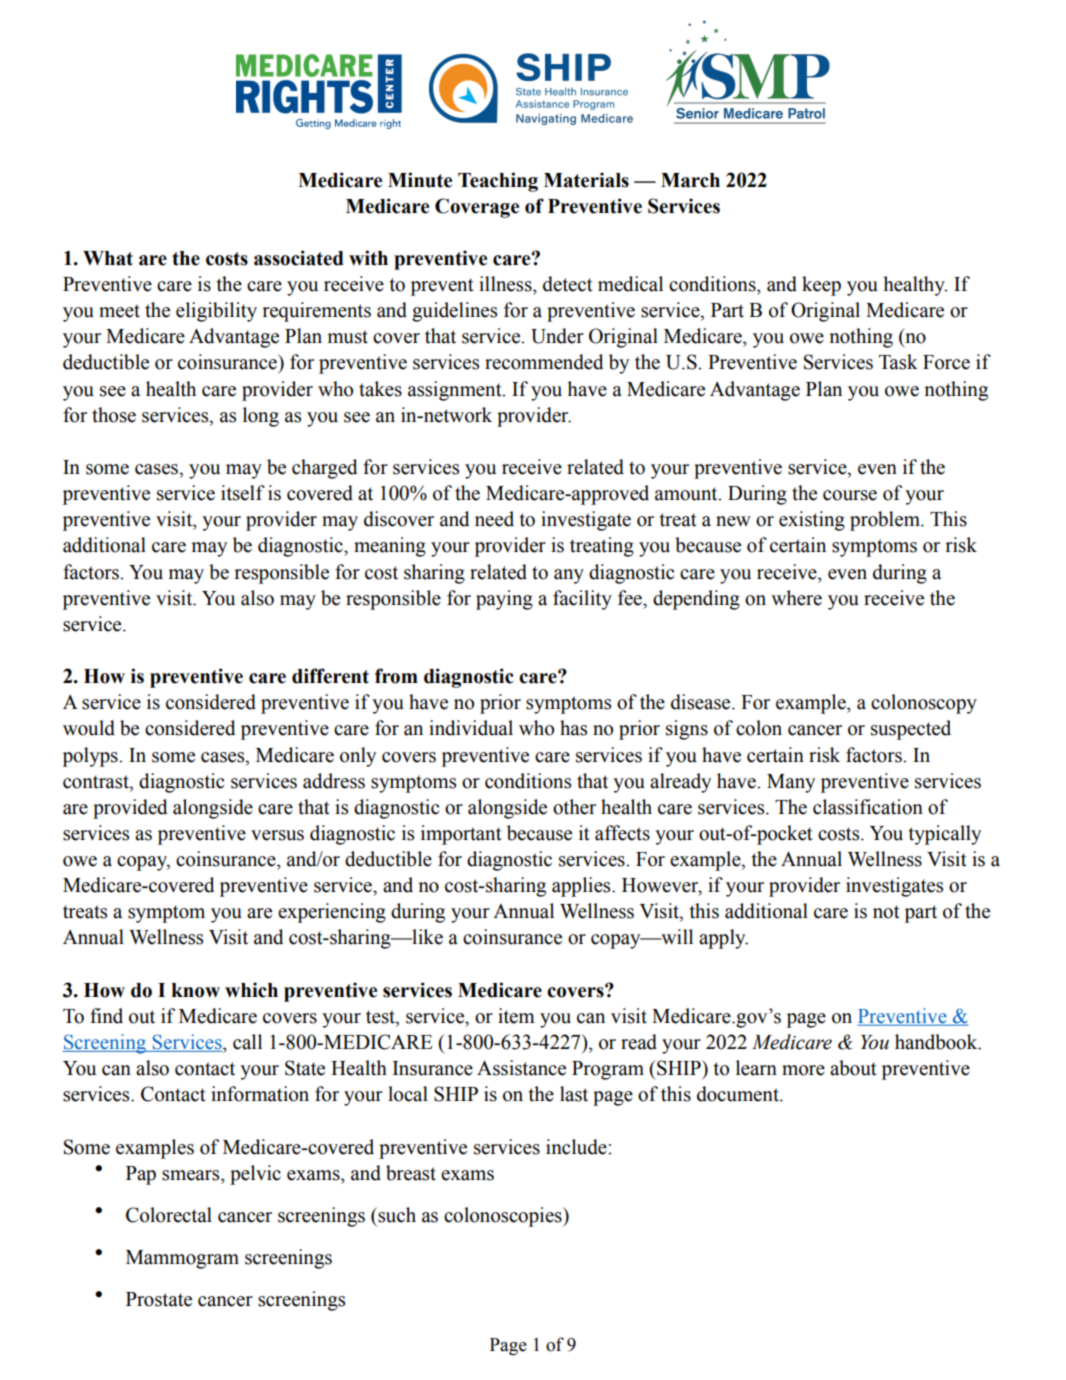 This screenshot has height=1380, width=1066. What do you see at coordinates (243, 493) in the screenshot?
I see `itself` at bounding box center [243, 493].
